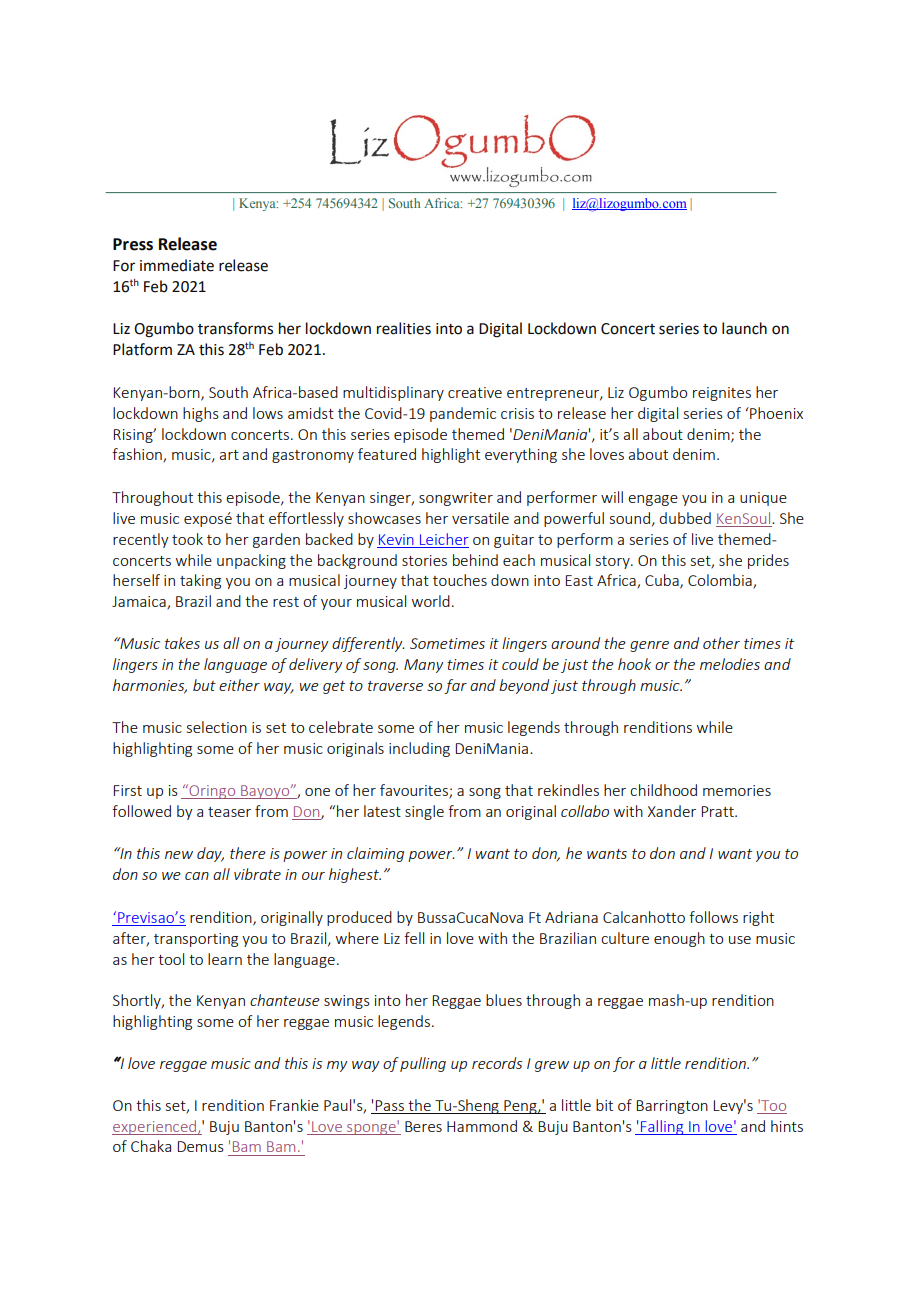 The height and width of the image is (1308, 924). Describe the element at coordinates (672, 1107) in the image. I see `Barrington` at that location.
